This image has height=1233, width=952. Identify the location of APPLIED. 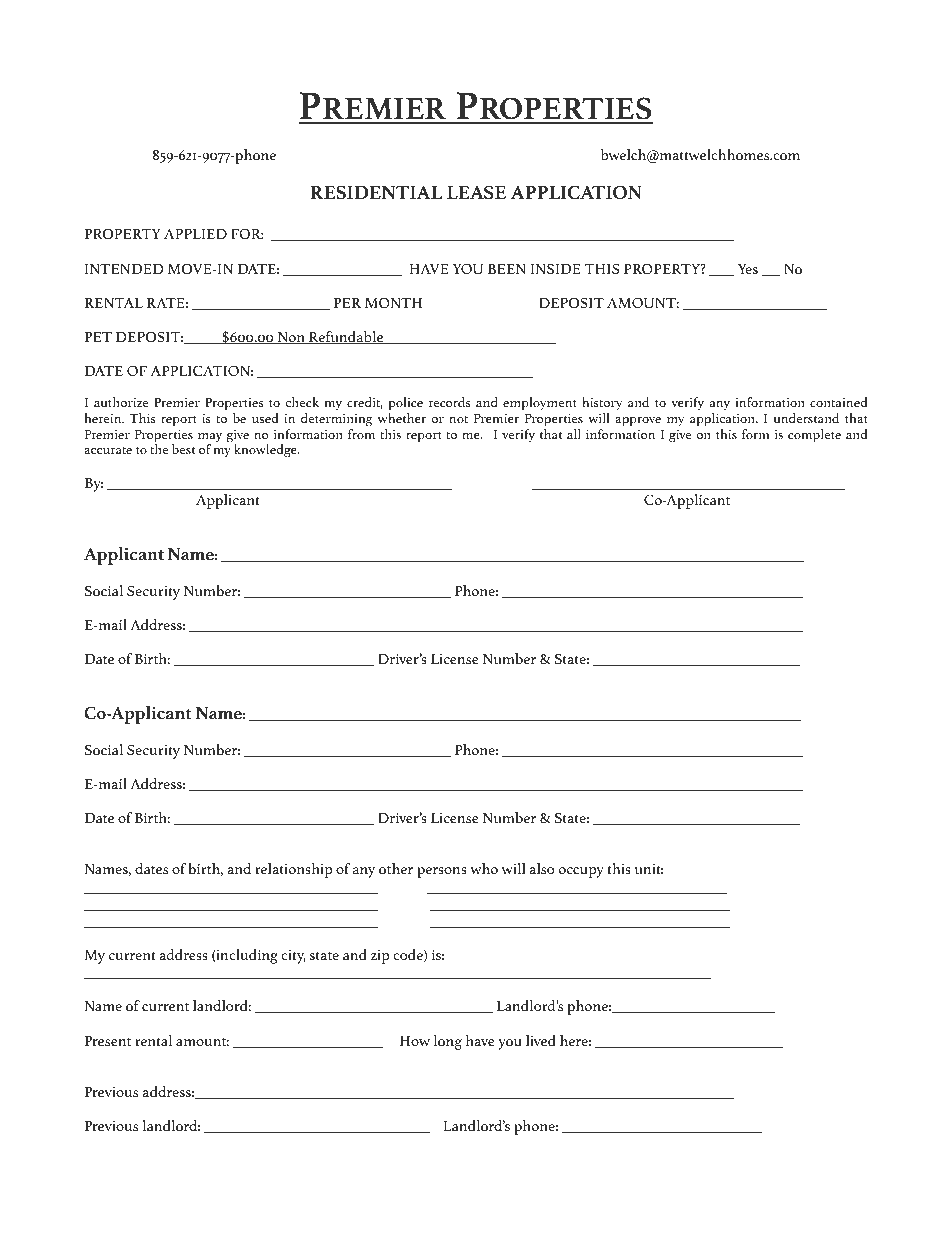
(195, 234).
